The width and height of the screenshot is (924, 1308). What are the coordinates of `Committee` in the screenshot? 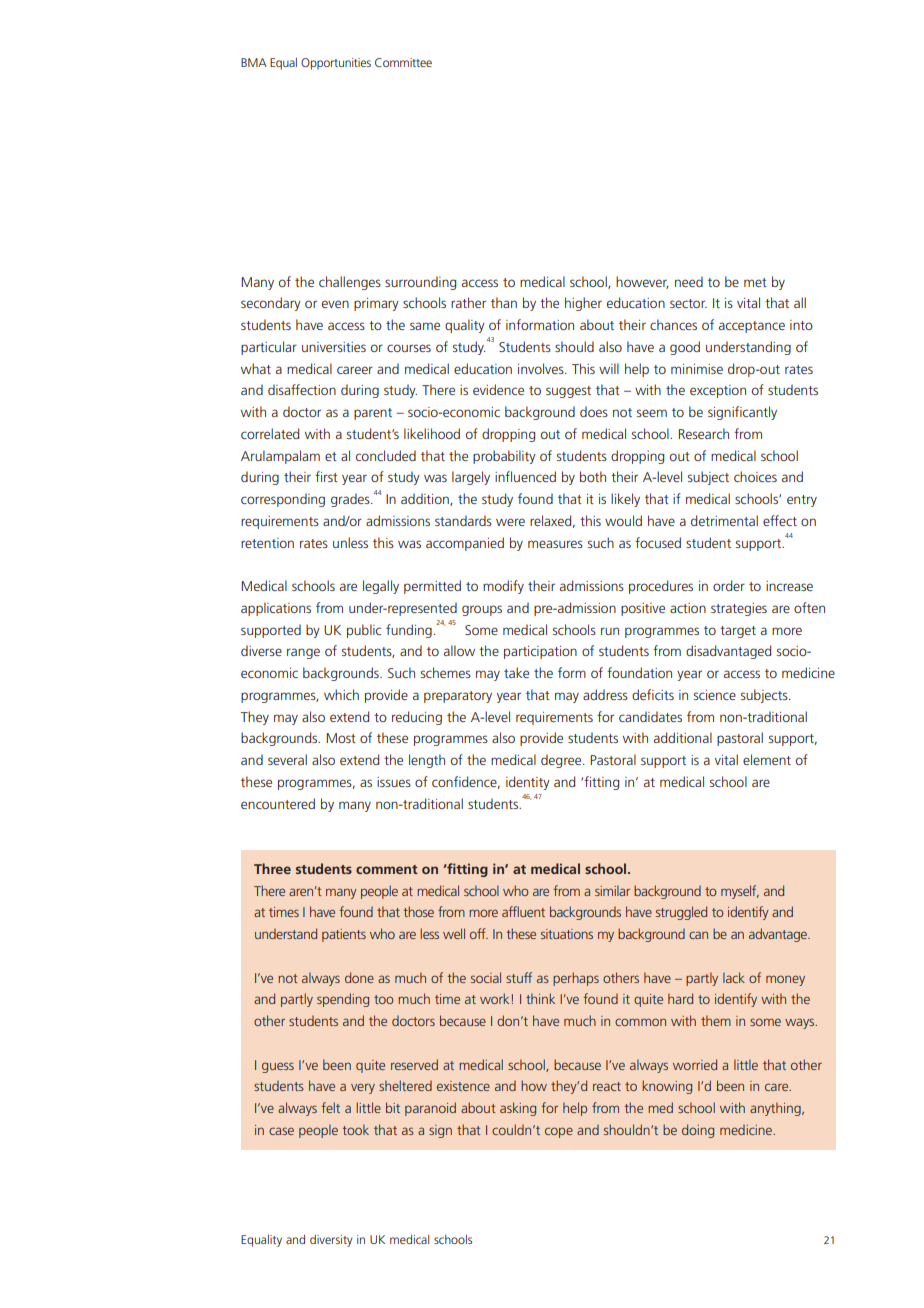 It's located at (403, 62).
